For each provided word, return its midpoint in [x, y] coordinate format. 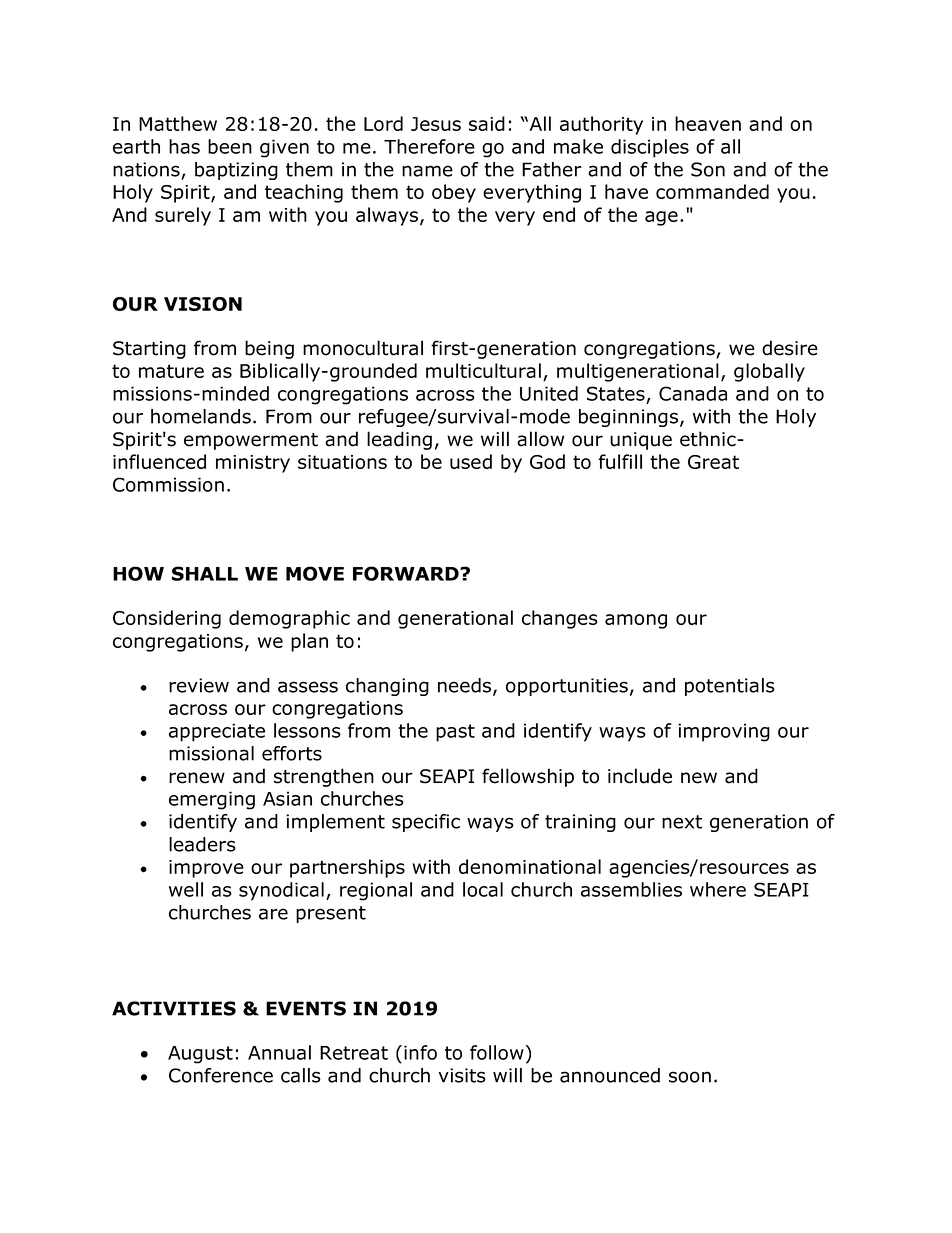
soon [690, 1077]
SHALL [205, 573]
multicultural [483, 370]
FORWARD [407, 573]
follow [498, 1052]
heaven [708, 123]
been [230, 146]
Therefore [429, 146]
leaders [202, 844]
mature [171, 371]
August [200, 1055]
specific [426, 823]
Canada [693, 393]
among [636, 621]
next [682, 822]
